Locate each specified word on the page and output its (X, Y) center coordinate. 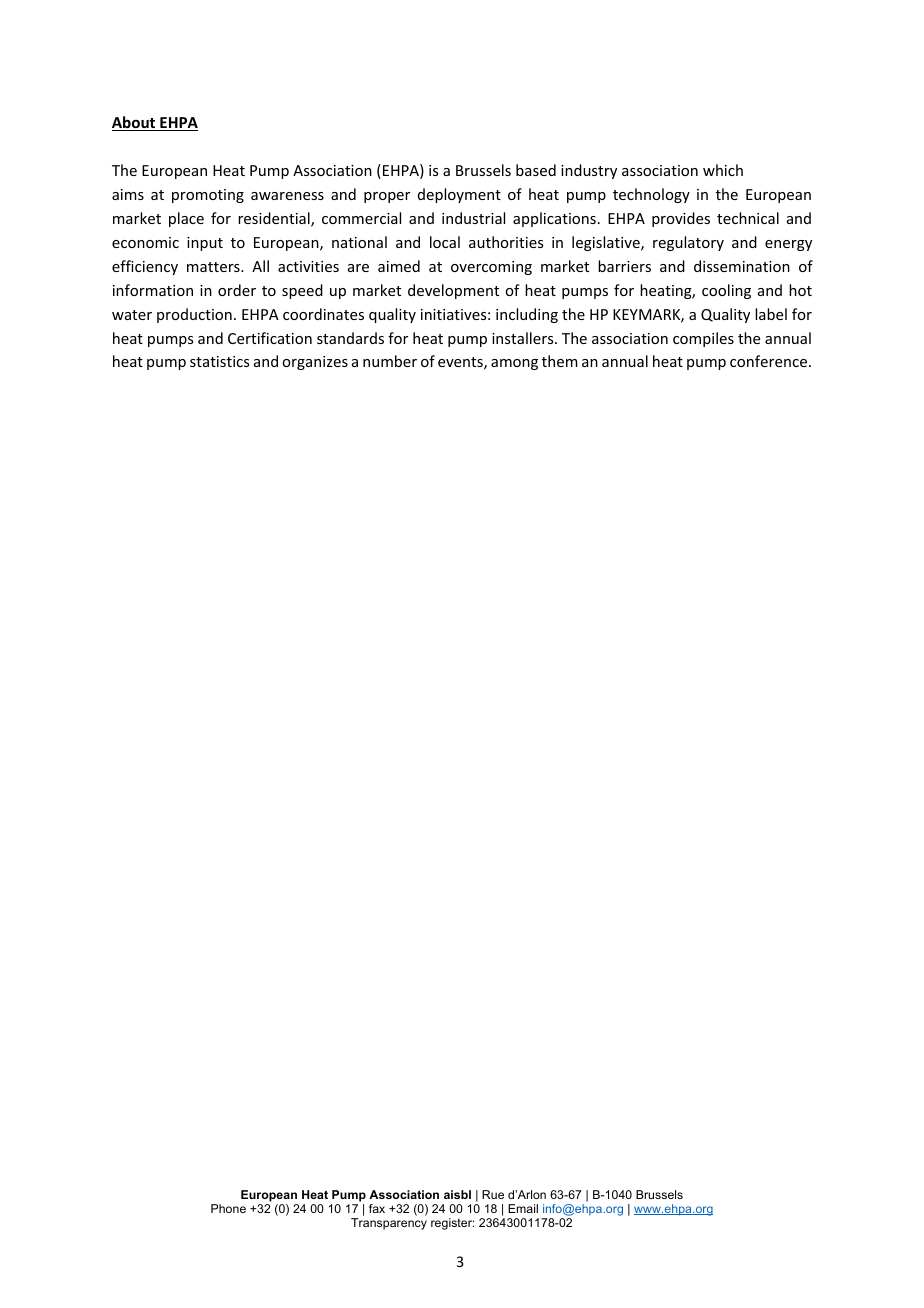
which (723, 170)
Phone (228, 1208)
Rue (493, 1194)
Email (523, 1208)
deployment (459, 195)
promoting (208, 196)
